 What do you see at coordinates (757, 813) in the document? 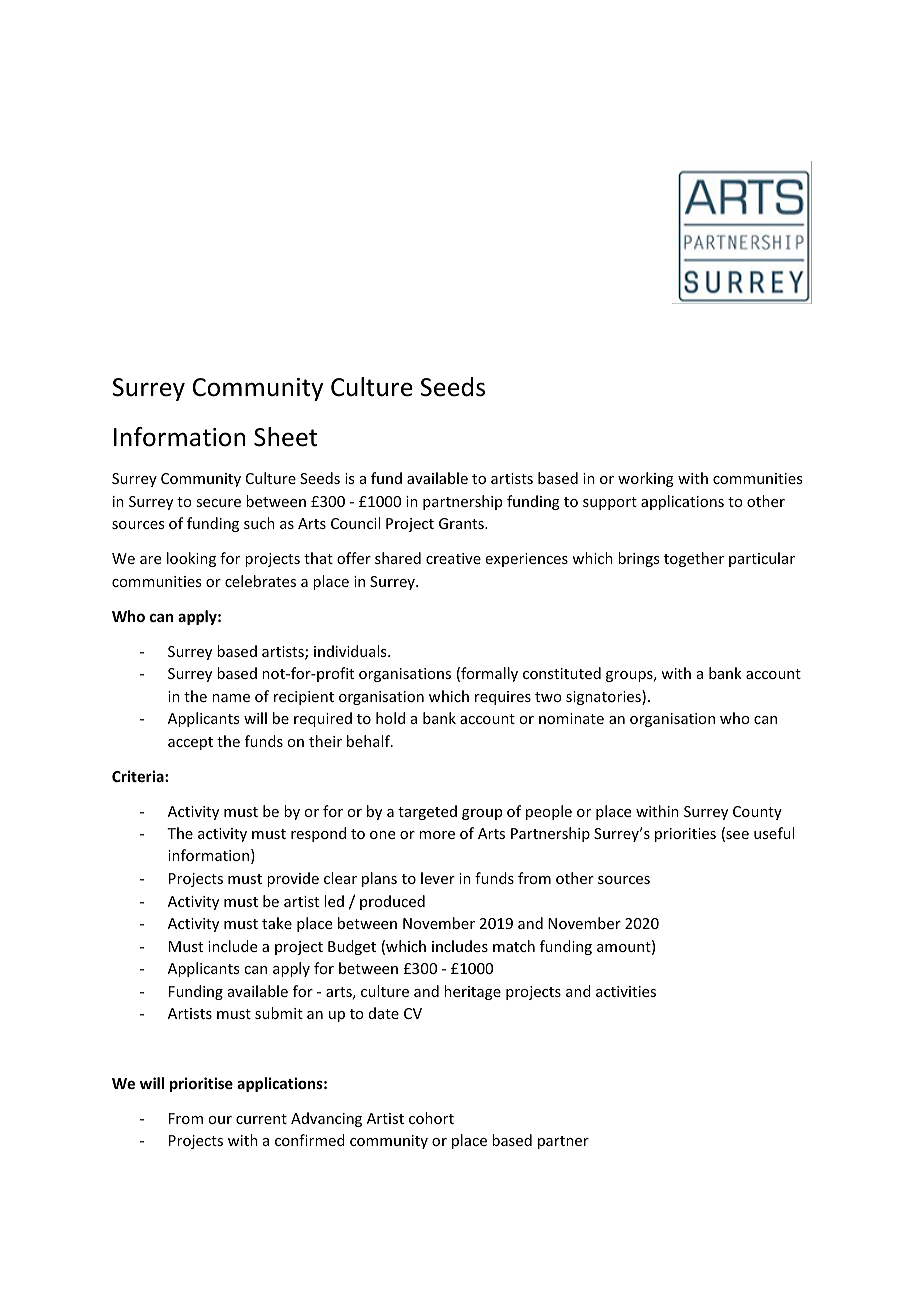
I see `County` at bounding box center [757, 813].
